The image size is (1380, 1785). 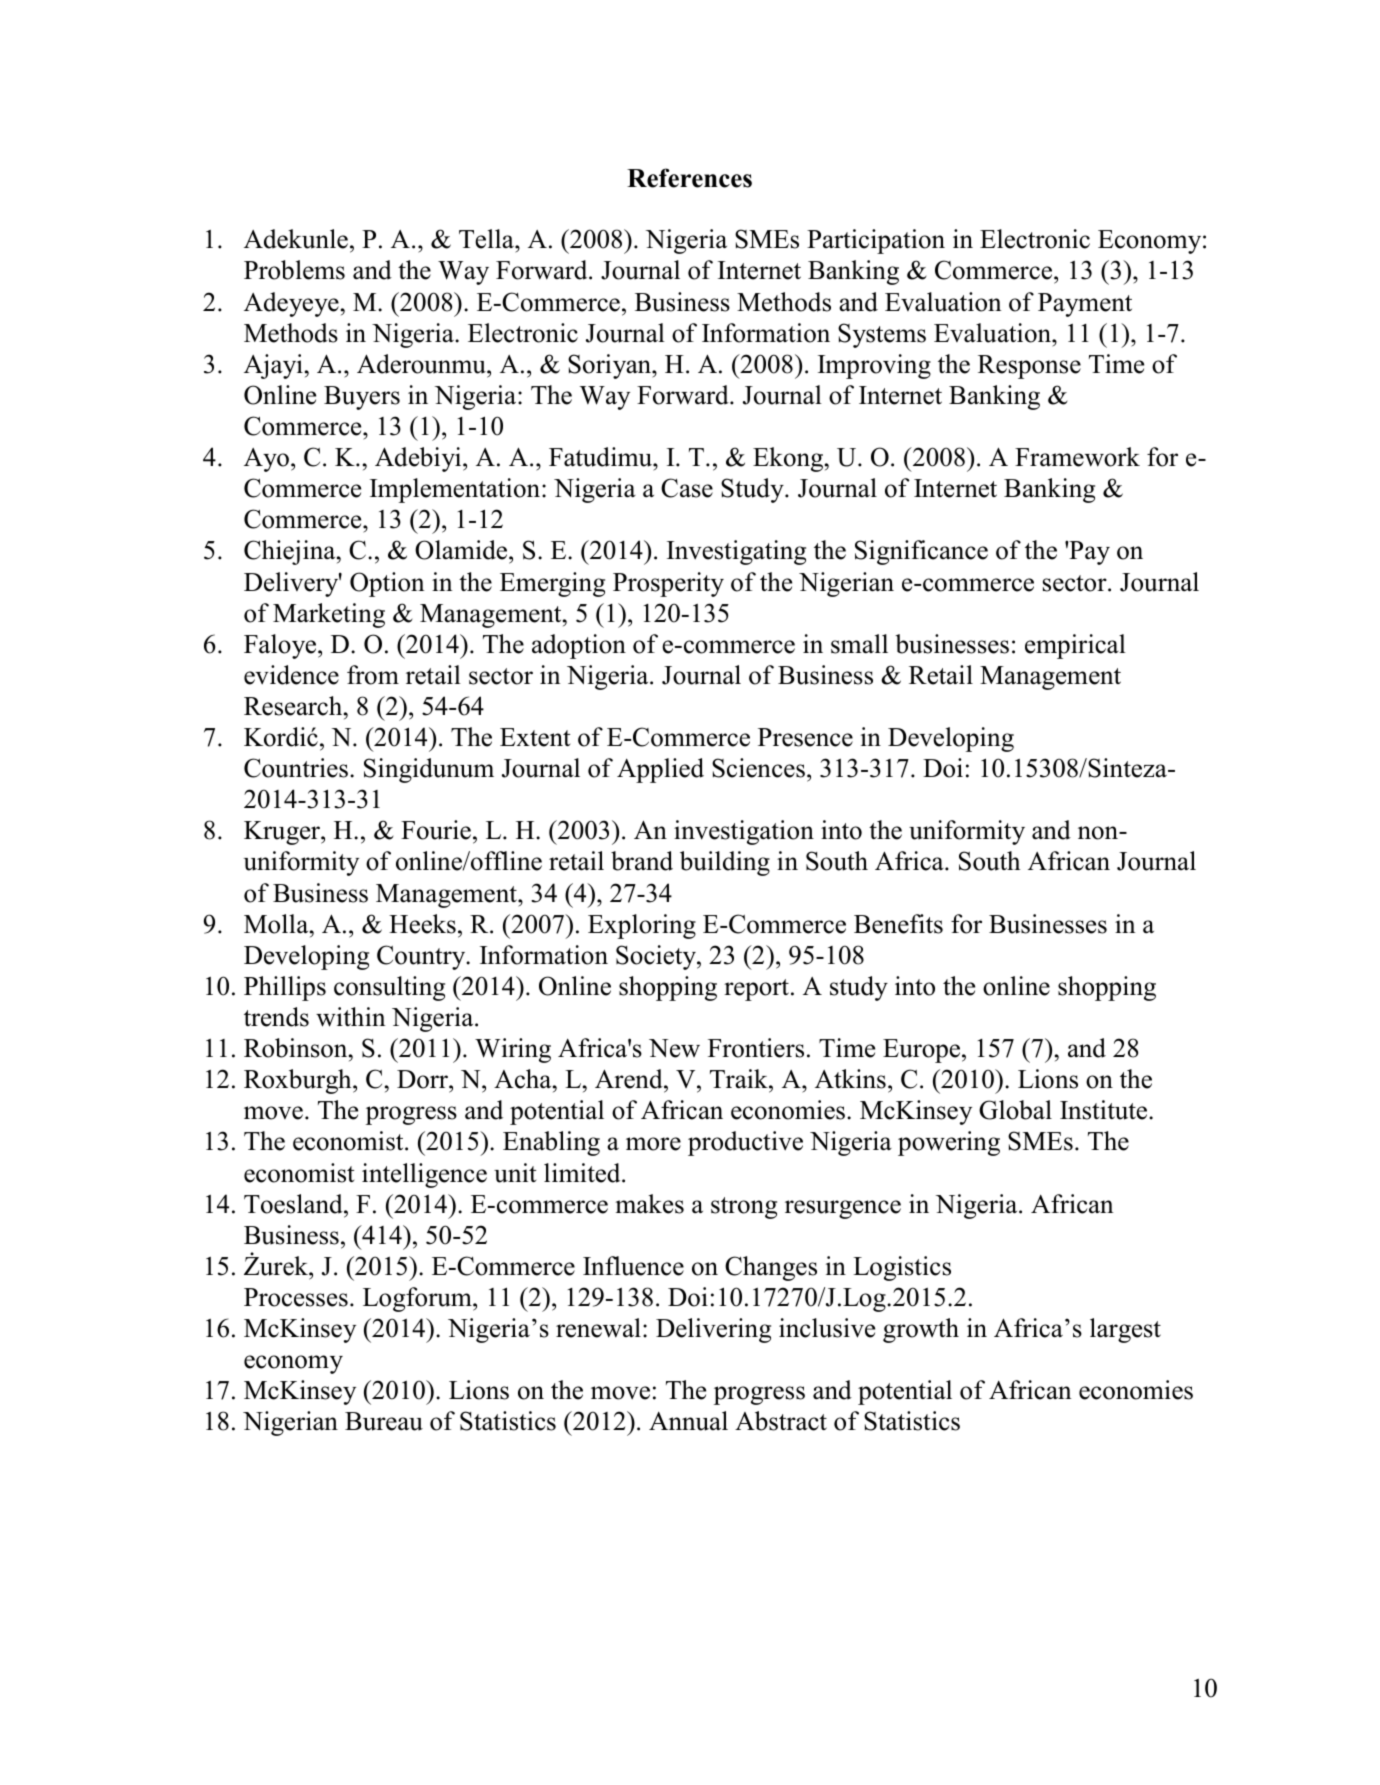 What do you see at coordinates (384, 1421) in the document?
I see `Bureau` at bounding box center [384, 1421].
